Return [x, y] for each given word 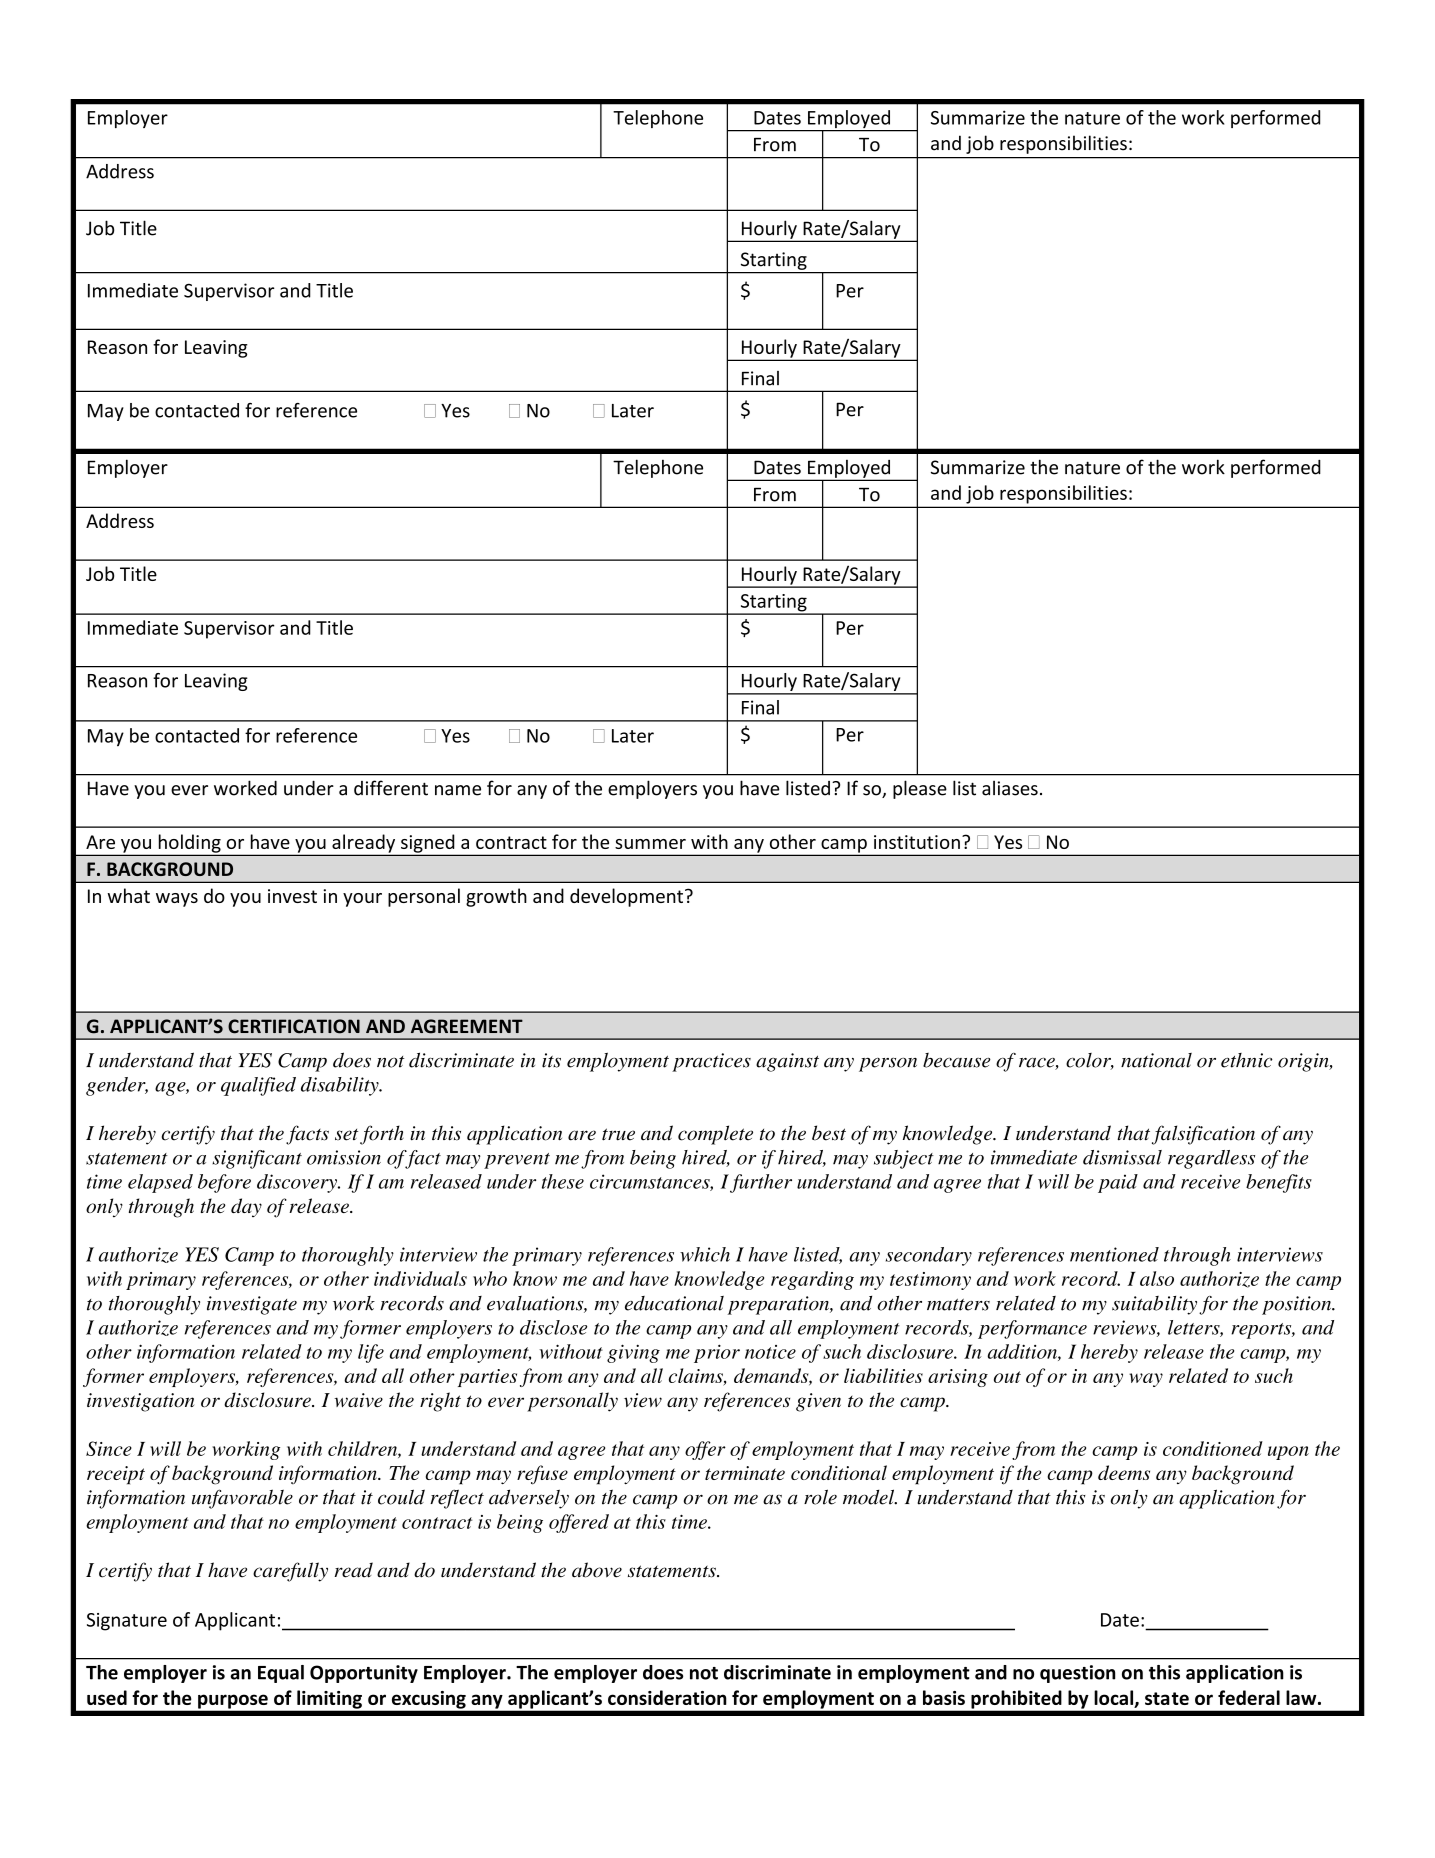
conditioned [1213, 1448]
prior [717, 1353]
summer [650, 844]
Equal [281, 1674]
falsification [1203, 1135]
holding [190, 843]
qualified [258, 1086]
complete [715, 1135]
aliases [1010, 788]
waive [358, 1400]
